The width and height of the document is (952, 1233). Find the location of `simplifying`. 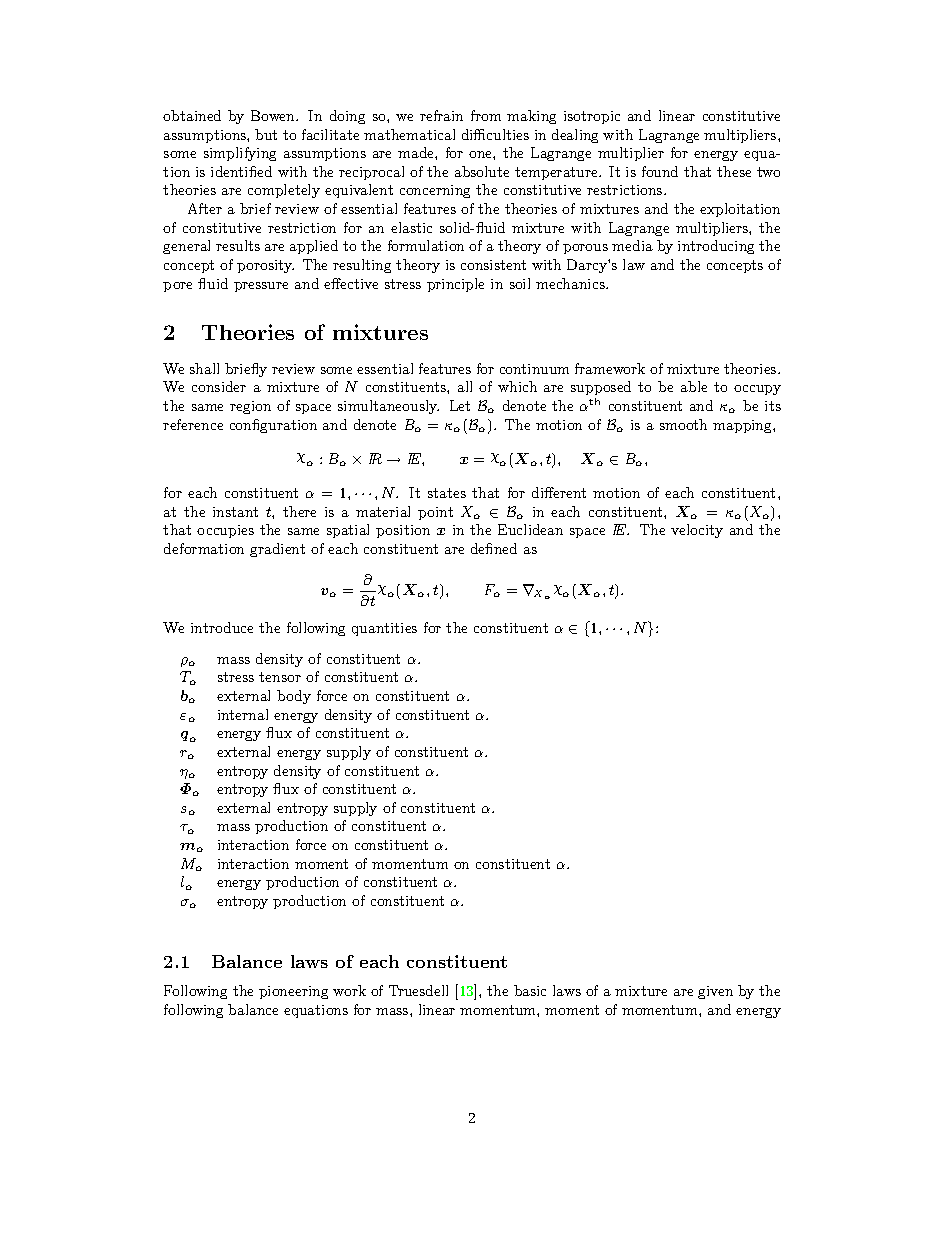

simplifying is located at coordinates (240, 154).
